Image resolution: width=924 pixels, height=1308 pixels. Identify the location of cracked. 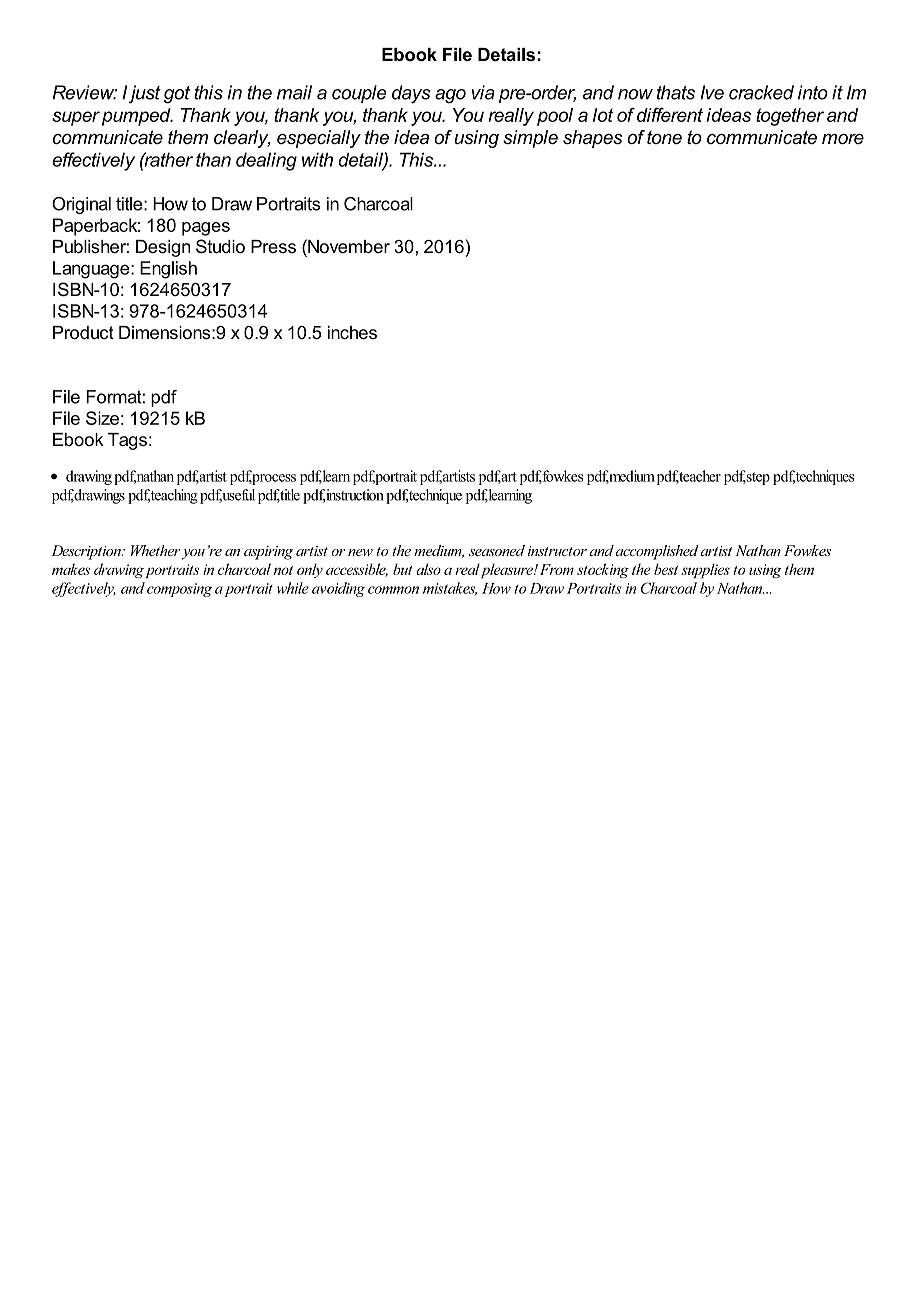
(761, 92).
